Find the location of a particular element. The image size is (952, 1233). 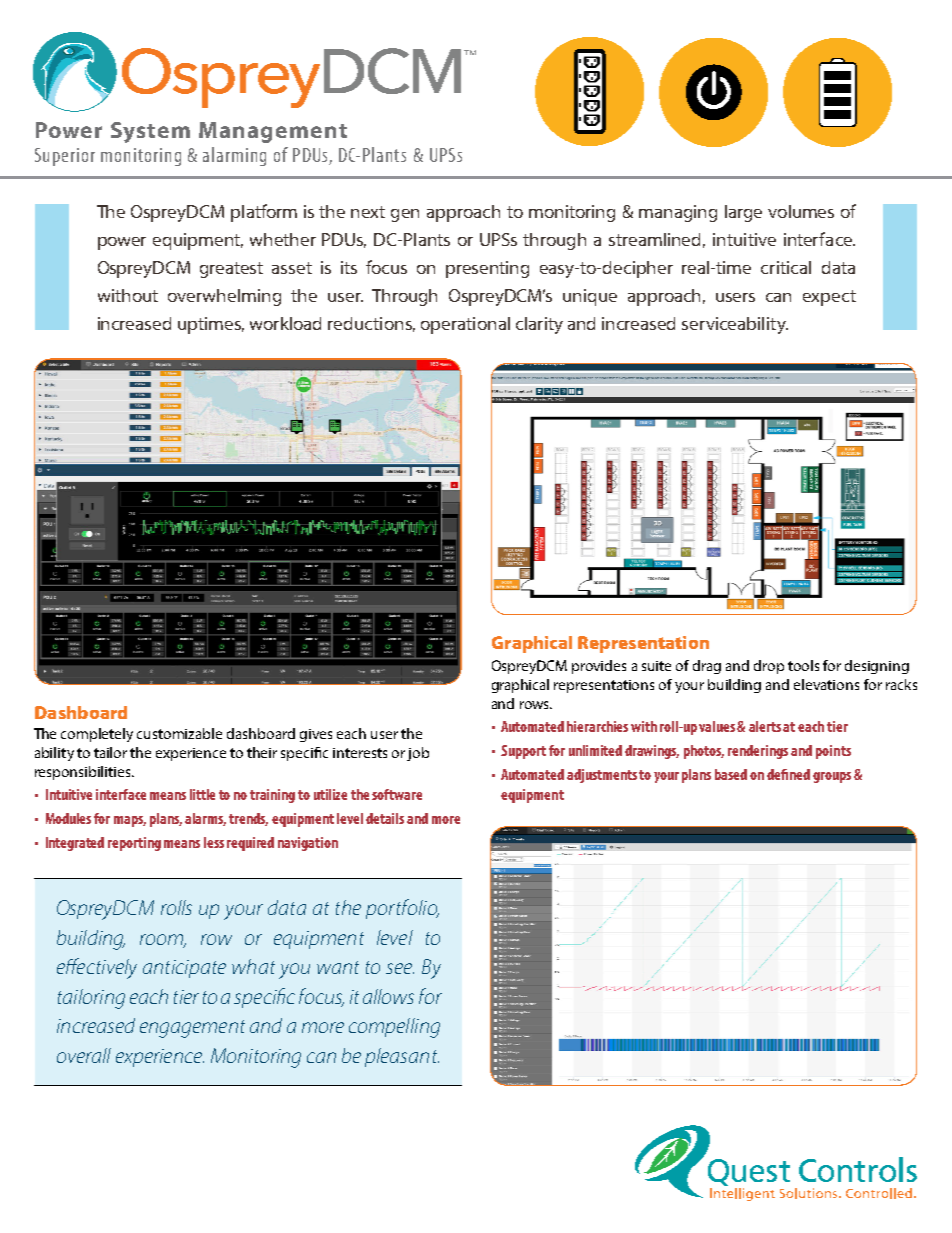

compelling is located at coordinates (394, 1028).
